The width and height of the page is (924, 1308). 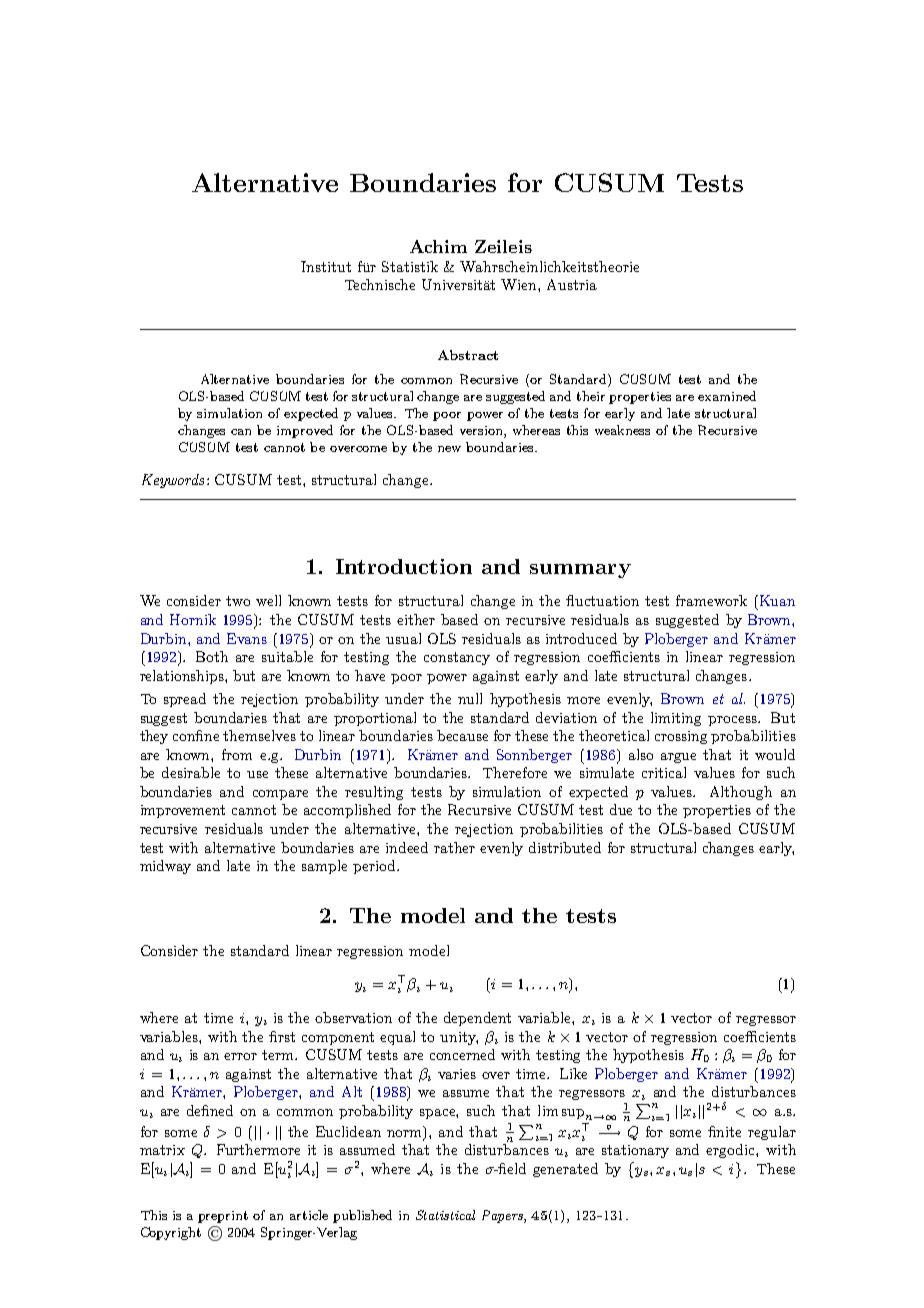 I want to click on Statistical, so click(x=445, y=1215).
